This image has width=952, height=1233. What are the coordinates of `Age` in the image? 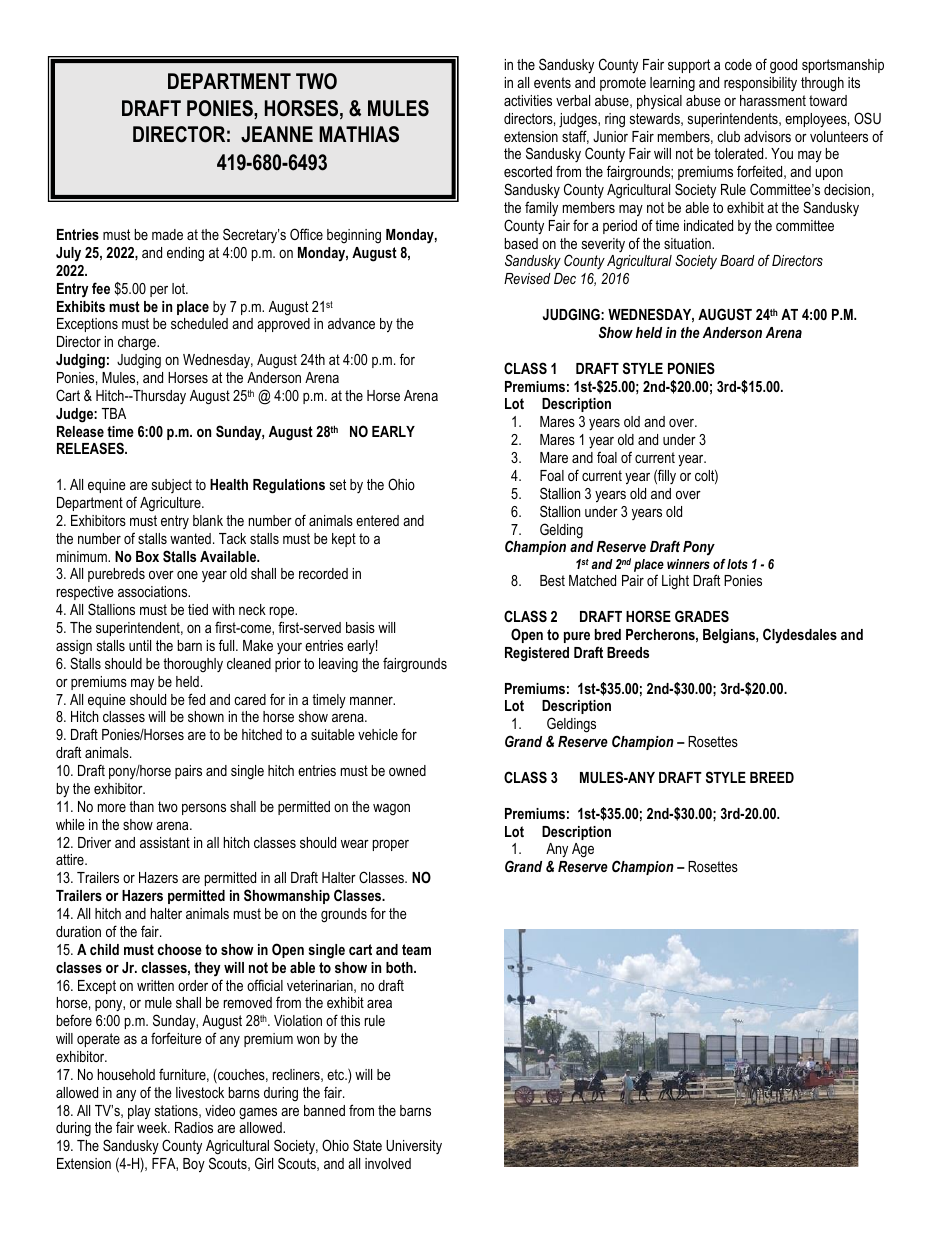 It's located at (583, 850).
